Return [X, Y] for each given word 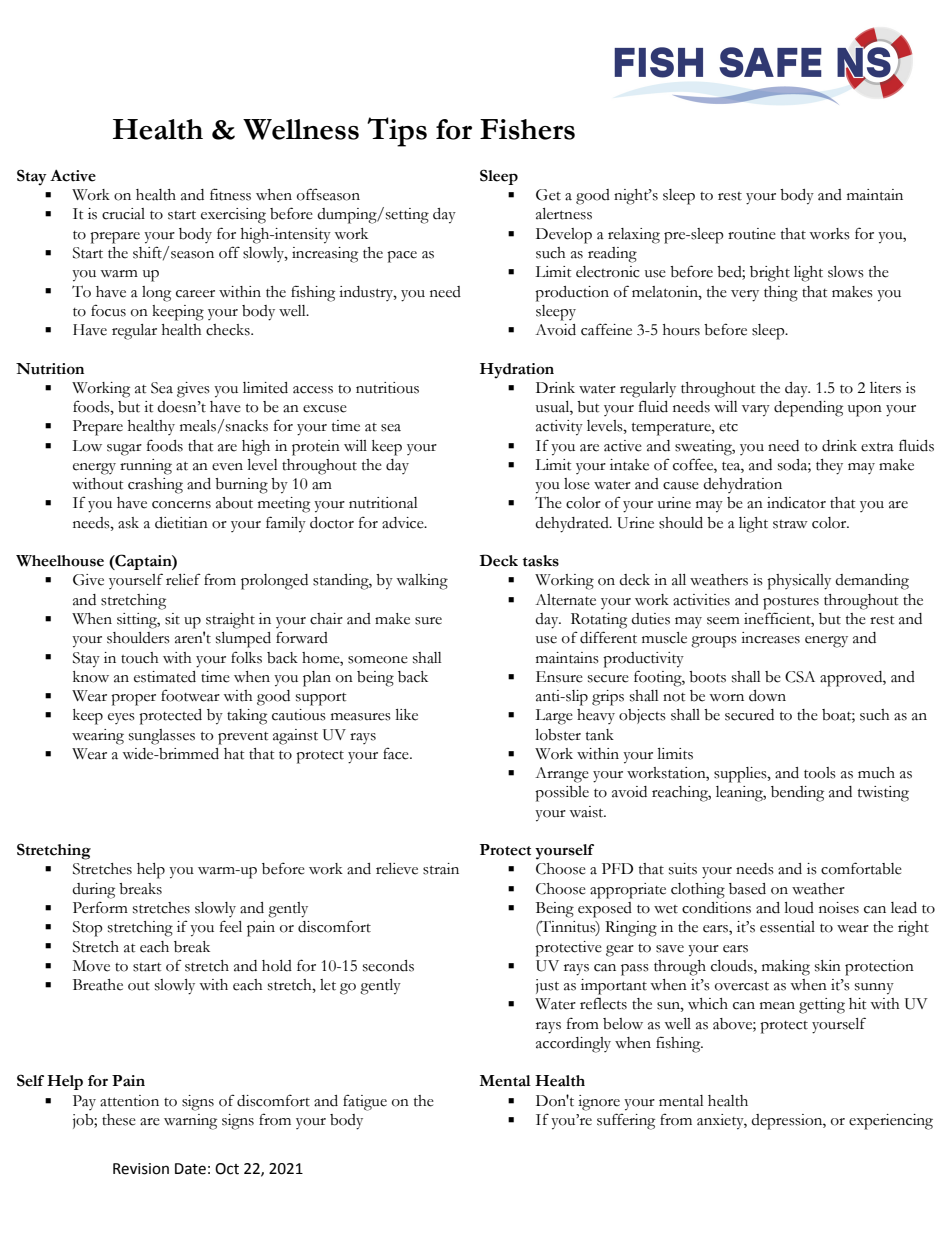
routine [752, 234]
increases [770, 638]
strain [441, 869]
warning [190, 1122]
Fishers [527, 129]
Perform [100, 907]
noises [839, 908]
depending [808, 409]
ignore [599, 1103]
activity [559, 428]
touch [140, 658]
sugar [124, 450]
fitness [230, 194]
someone [378, 660]
